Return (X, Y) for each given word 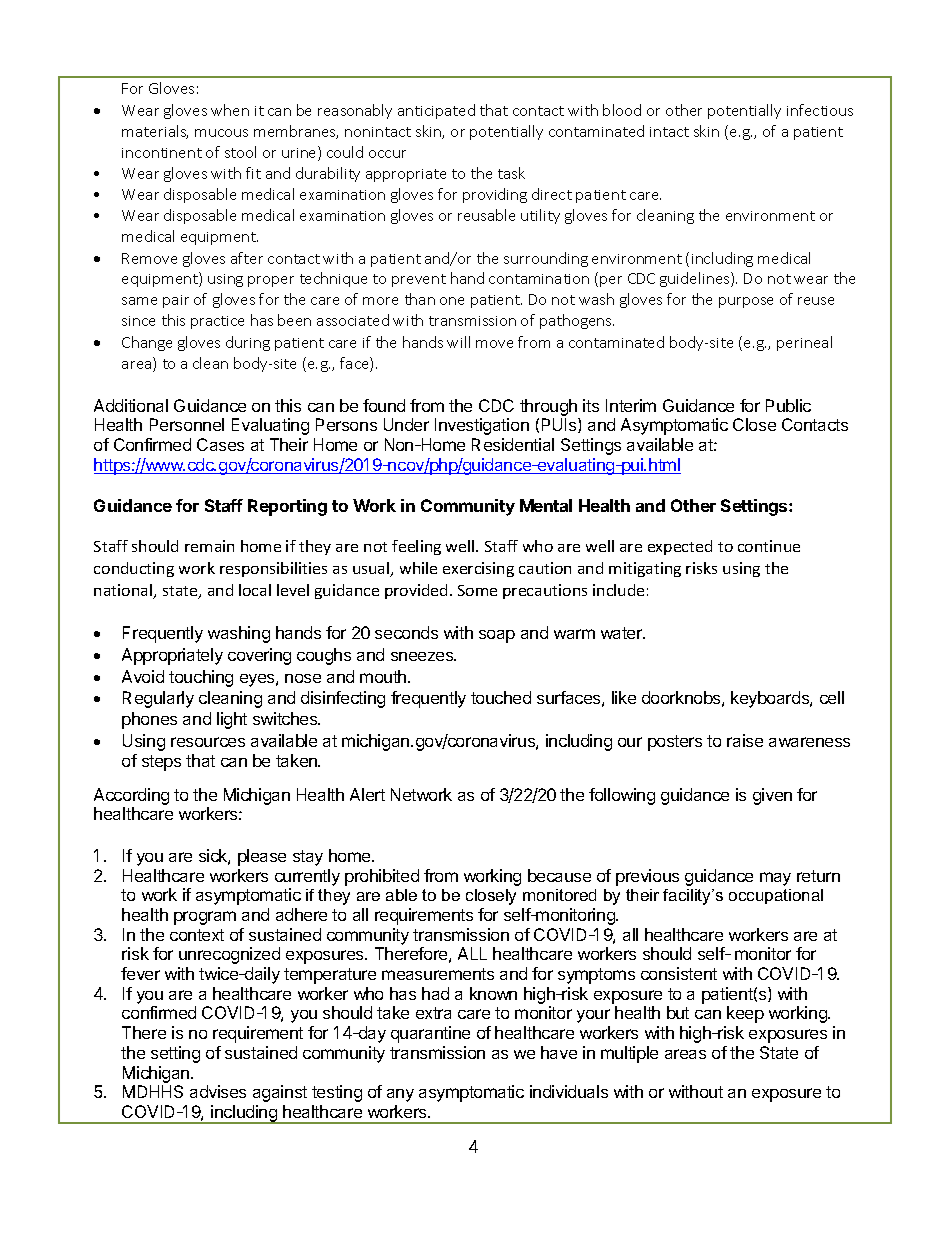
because (559, 875)
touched (501, 697)
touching (201, 678)
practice (217, 322)
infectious (820, 110)
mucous (221, 133)
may (775, 879)
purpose (746, 302)
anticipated (436, 111)
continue (769, 546)
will (458, 342)
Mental (546, 505)
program (205, 918)
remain (209, 546)
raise (745, 740)
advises (218, 1091)
